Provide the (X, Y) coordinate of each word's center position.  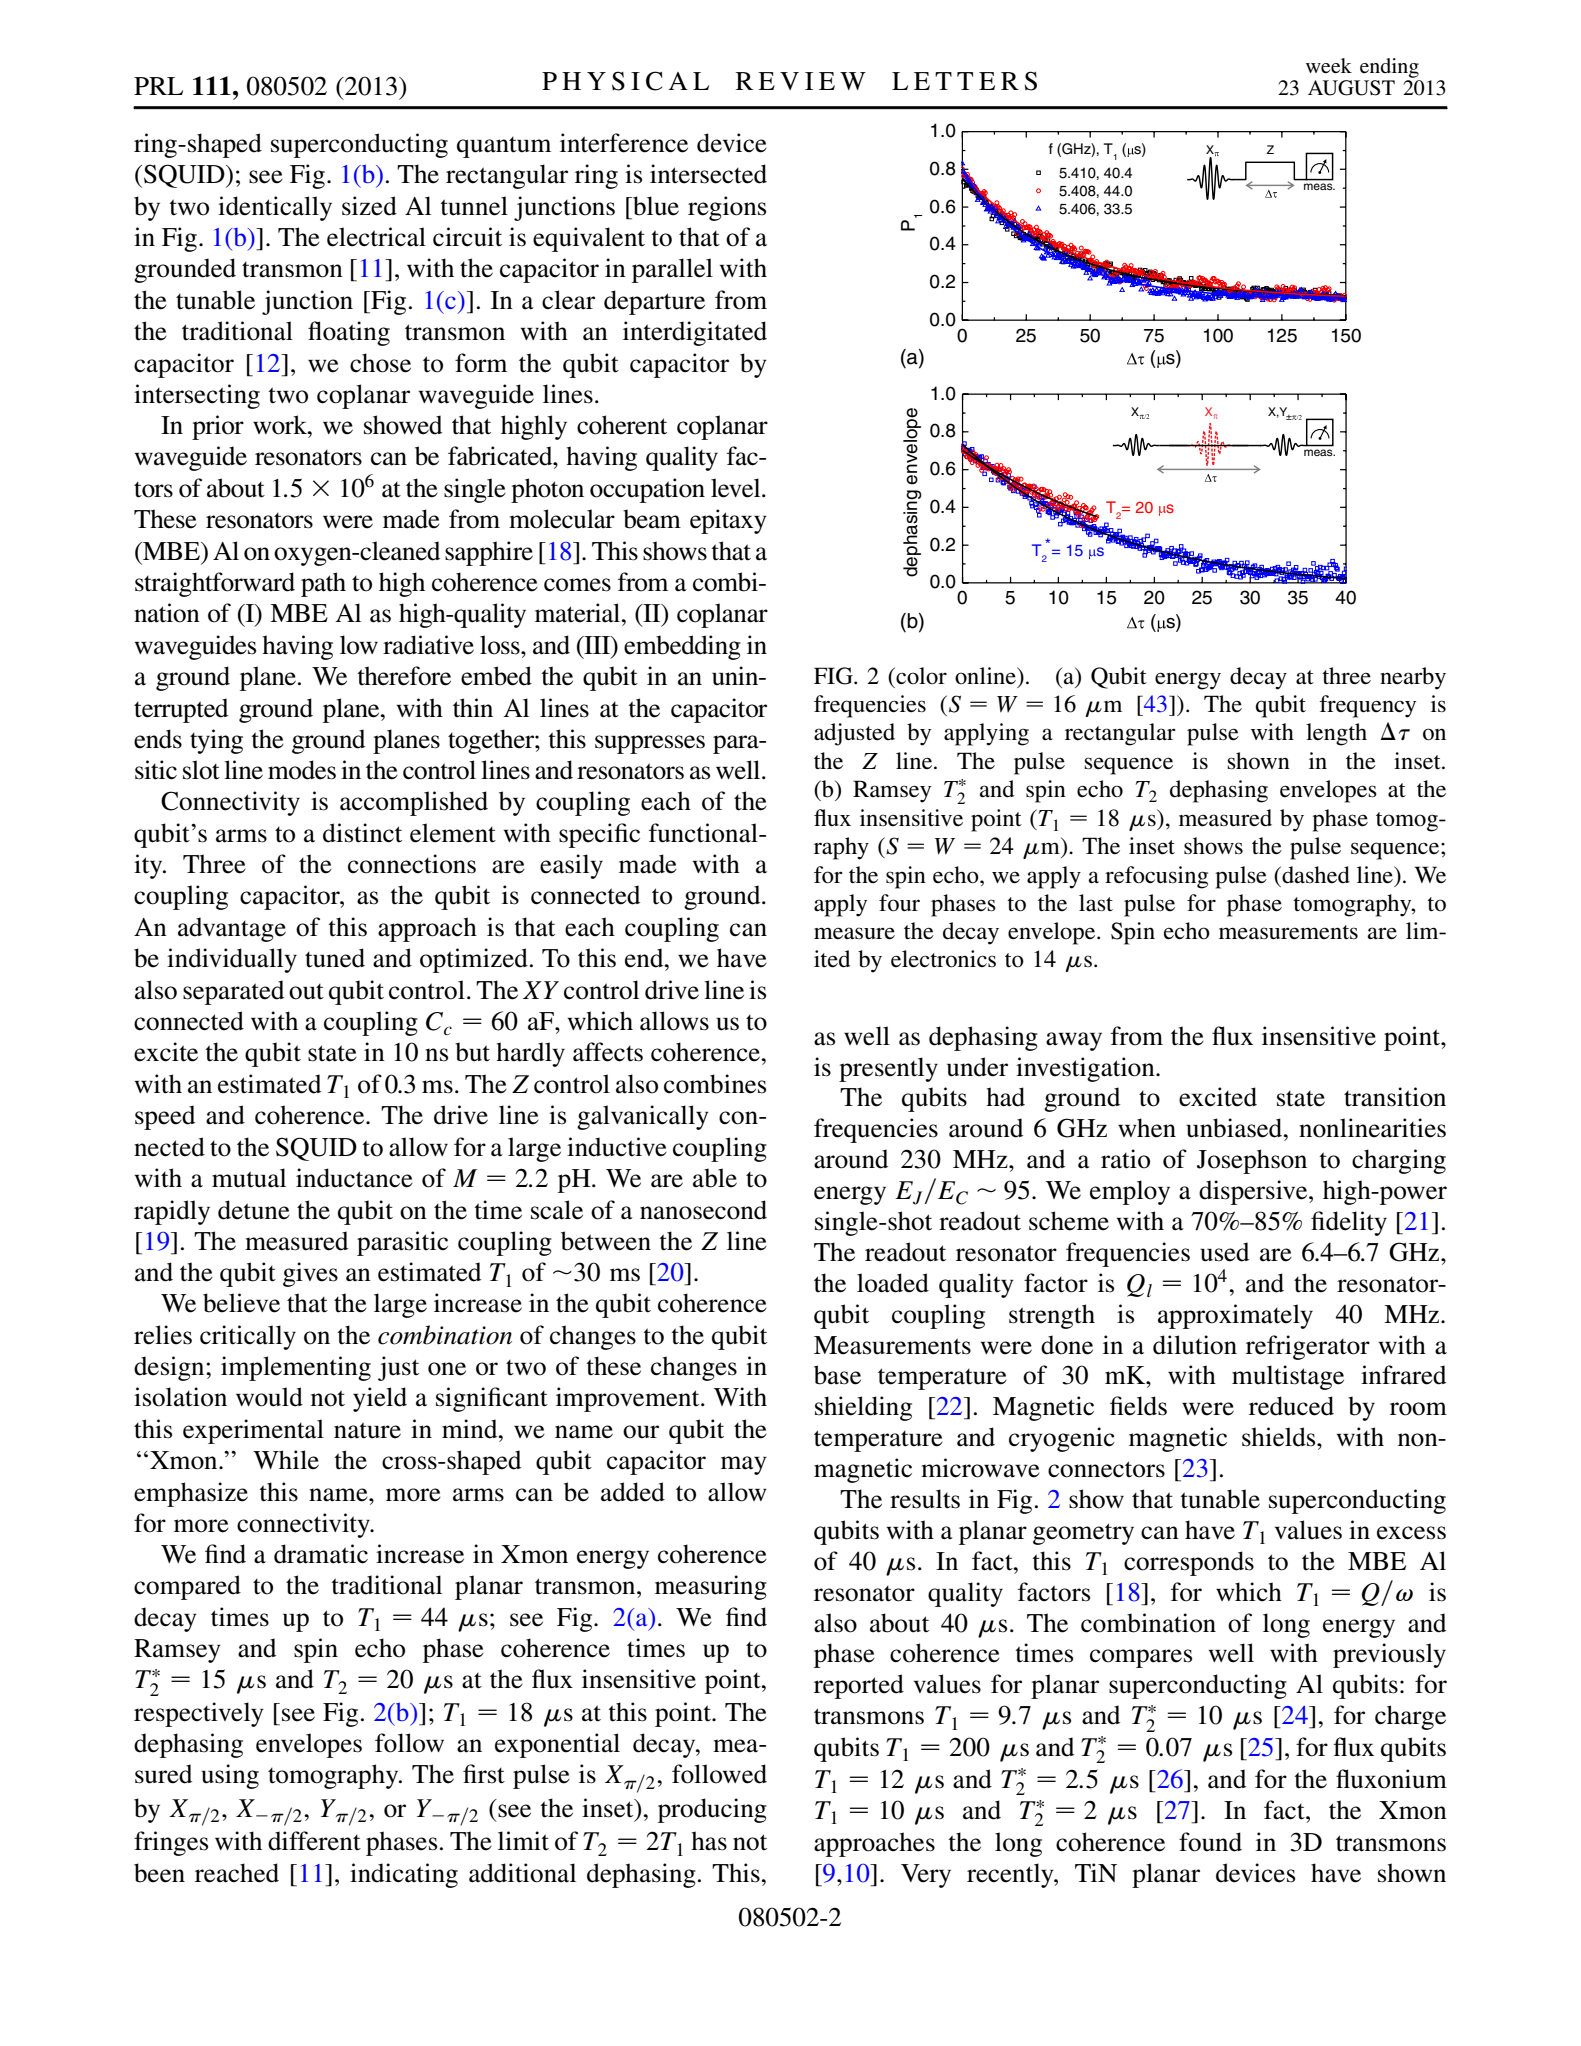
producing (712, 1810)
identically (275, 208)
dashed (1315, 875)
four (899, 903)
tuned (335, 958)
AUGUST (1351, 88)
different (314, 1841)
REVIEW (801, 81)
